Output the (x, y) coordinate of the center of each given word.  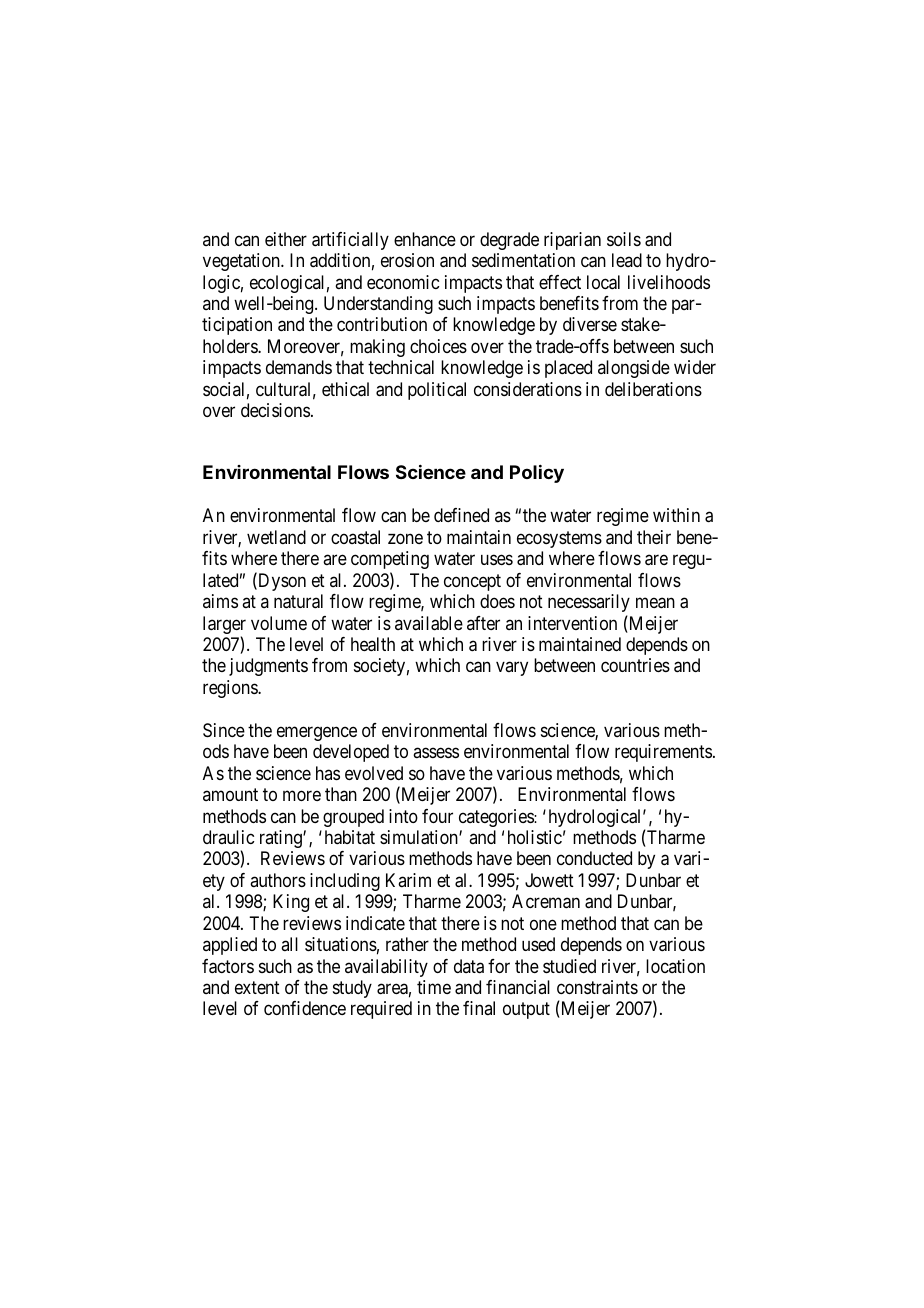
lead (627, 260)
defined (461, 515)
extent (257, 987)
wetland (276, 537)
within (676, 515)
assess (436, 753)
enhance (425, 239)
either (286, 239)
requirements (663, 753)
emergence (317, 733)
